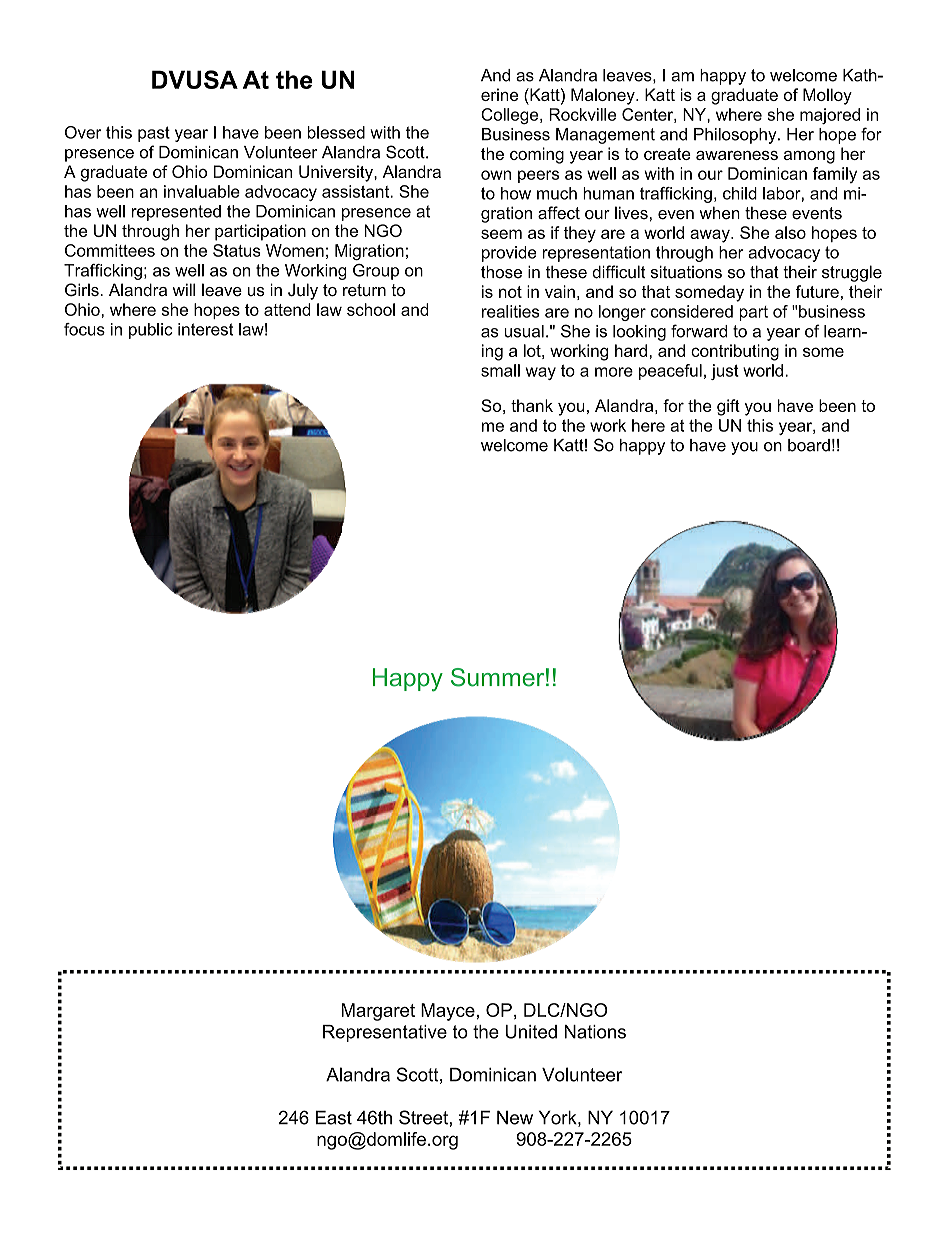 Image resolution: width=952 pixels, height=1233 pixels. I want to click on New, so click(515, 1117).
